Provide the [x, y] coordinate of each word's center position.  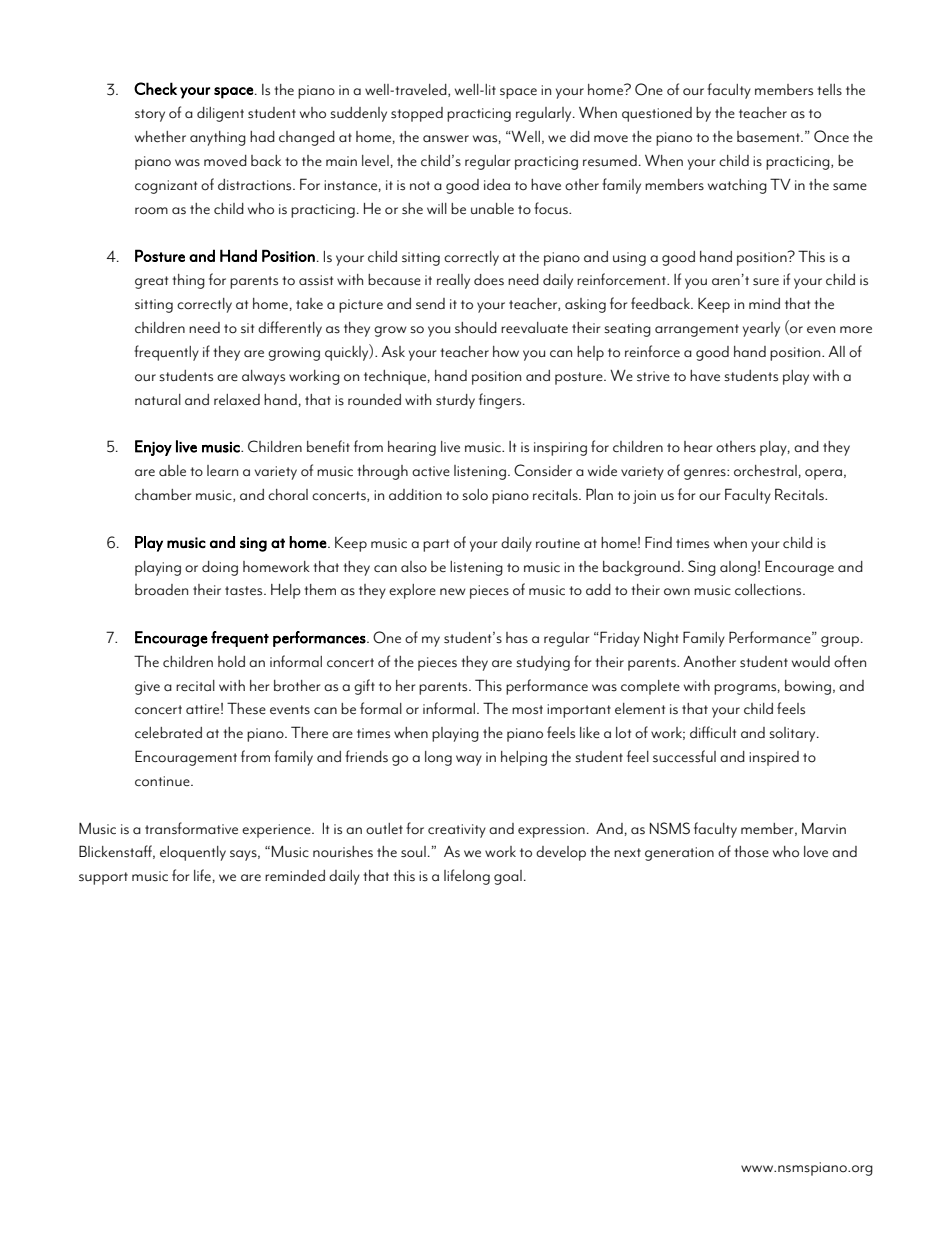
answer [446, 139]
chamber [163, 495]
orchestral [765, 471]
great [151, 282]
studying [543, 663]
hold [231, 662]
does [489, 280]
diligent [220, 114]
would [811, 662]
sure [766, 282]
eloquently [193, 853]
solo [475, 495]
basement [769, 137]
